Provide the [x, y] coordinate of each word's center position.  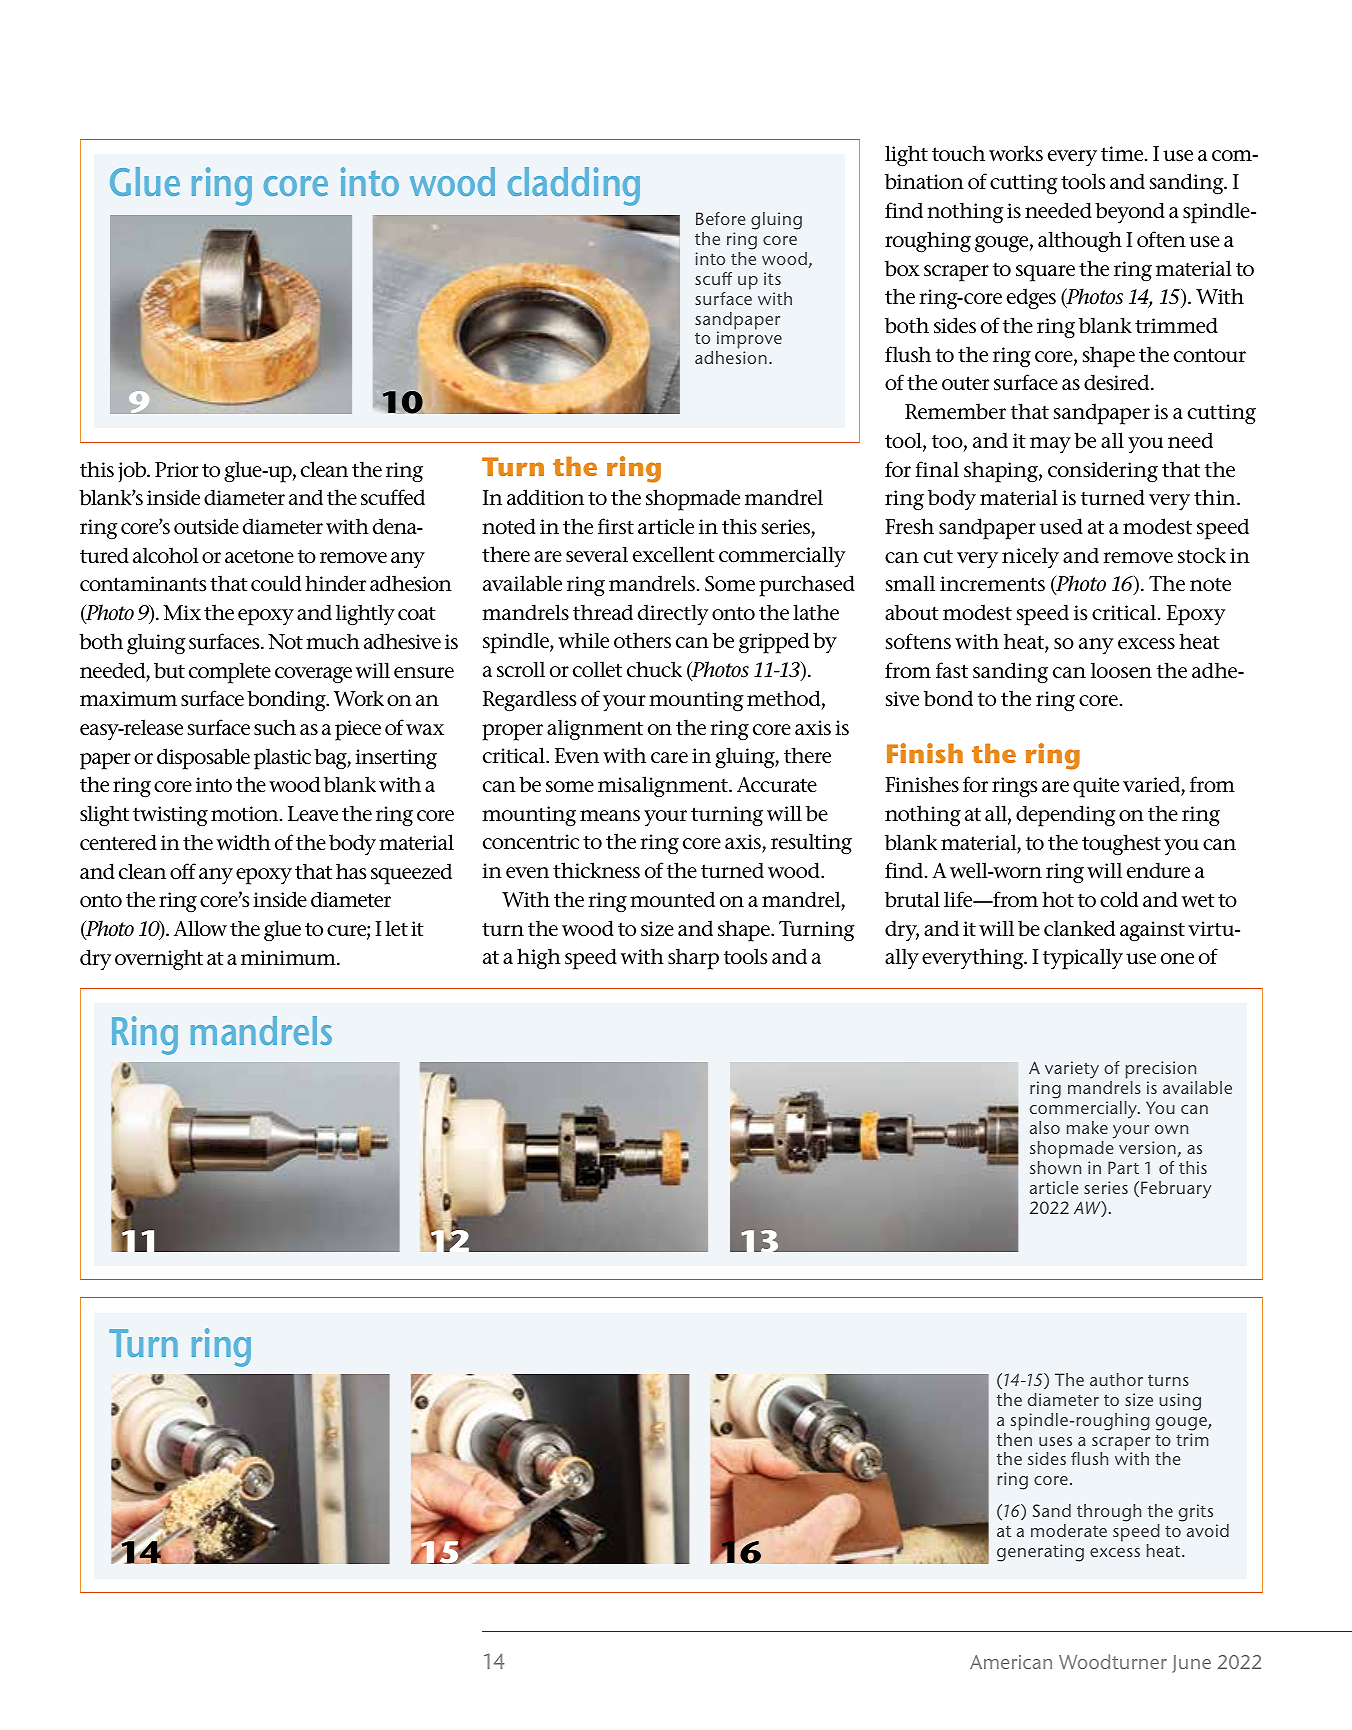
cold [1119, 899]
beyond [1130, 213]
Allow [200, 928]
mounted [672, 899]
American [1011, 1662]
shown [1055, 1167]
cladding [574, 186]
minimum [289, 957]
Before [721, 218]
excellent [674, 554]
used [1061, 526]
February [1176, 1190]
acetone [259, 556]
